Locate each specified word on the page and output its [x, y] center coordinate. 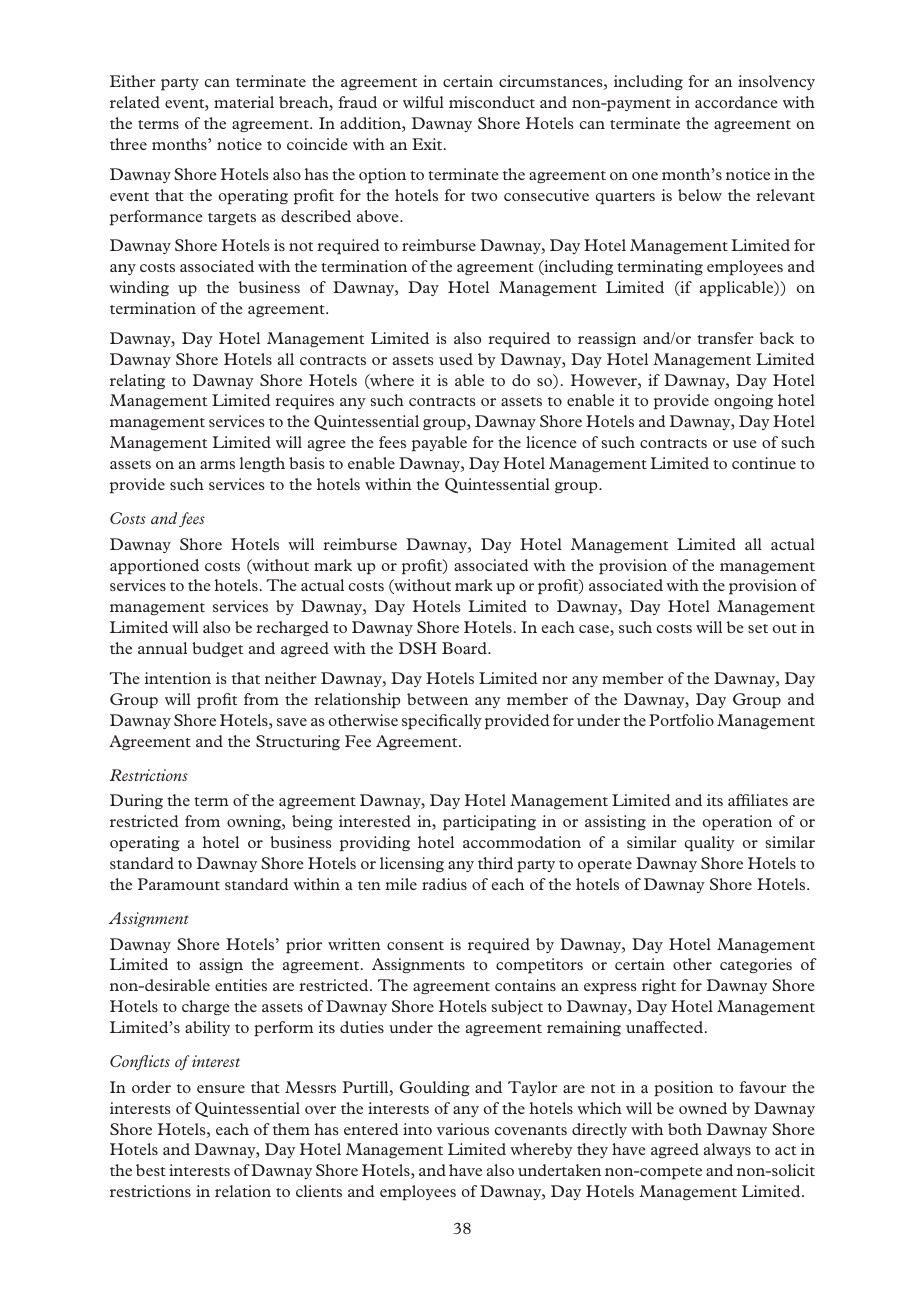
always [727, 1150]
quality [710, 844]
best [151, 1170]
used [456, 359]
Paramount [179, 884]
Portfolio [681, 720]
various [463, 1129]
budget [217, 649]
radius [444, 884]
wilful [423, 102]
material [244, 102]
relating [137, 382]
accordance [736, 102]
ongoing [743, 402]
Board [465, 648]
